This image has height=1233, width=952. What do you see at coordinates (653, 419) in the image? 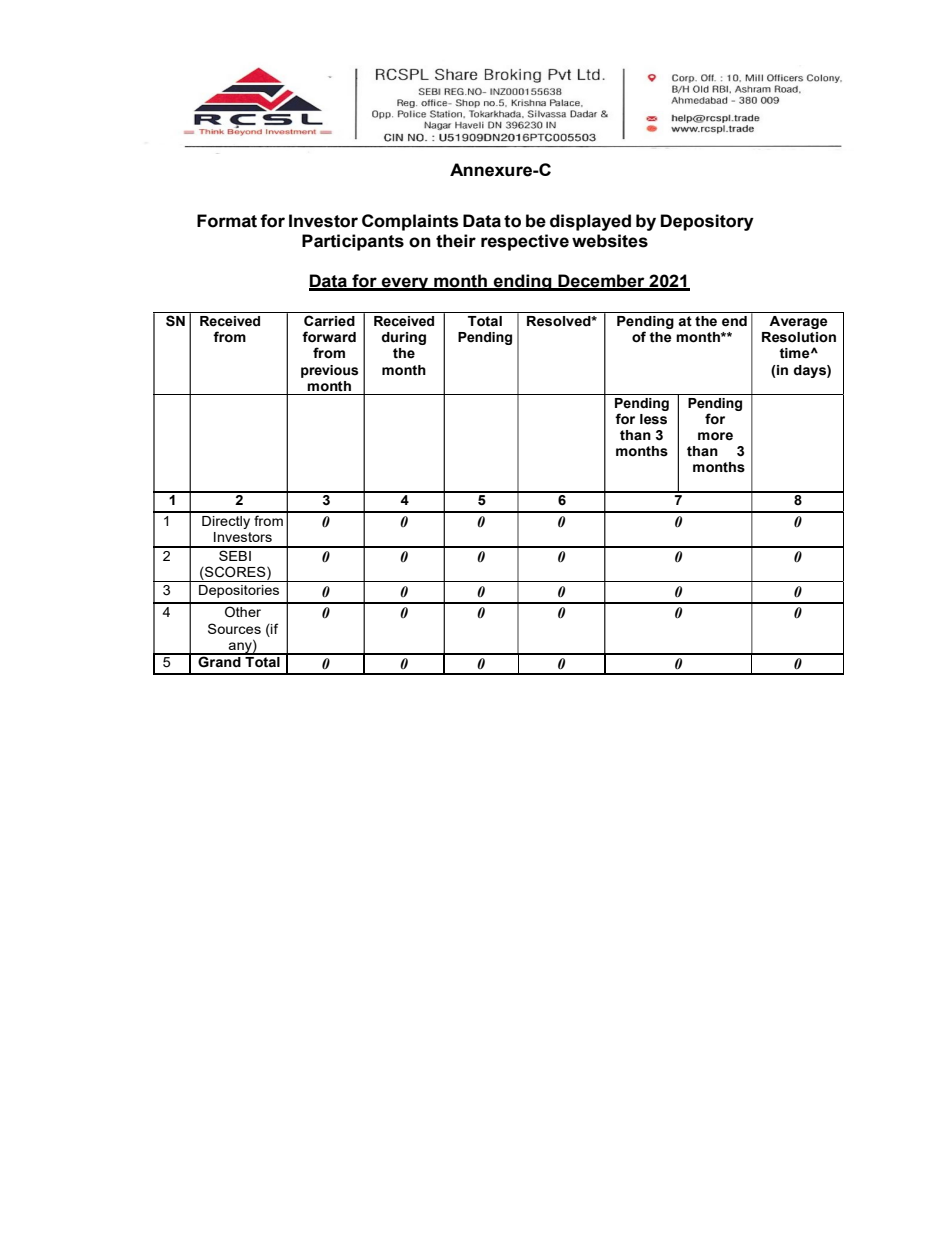
I see `less` at bounding box center [653, 419].
